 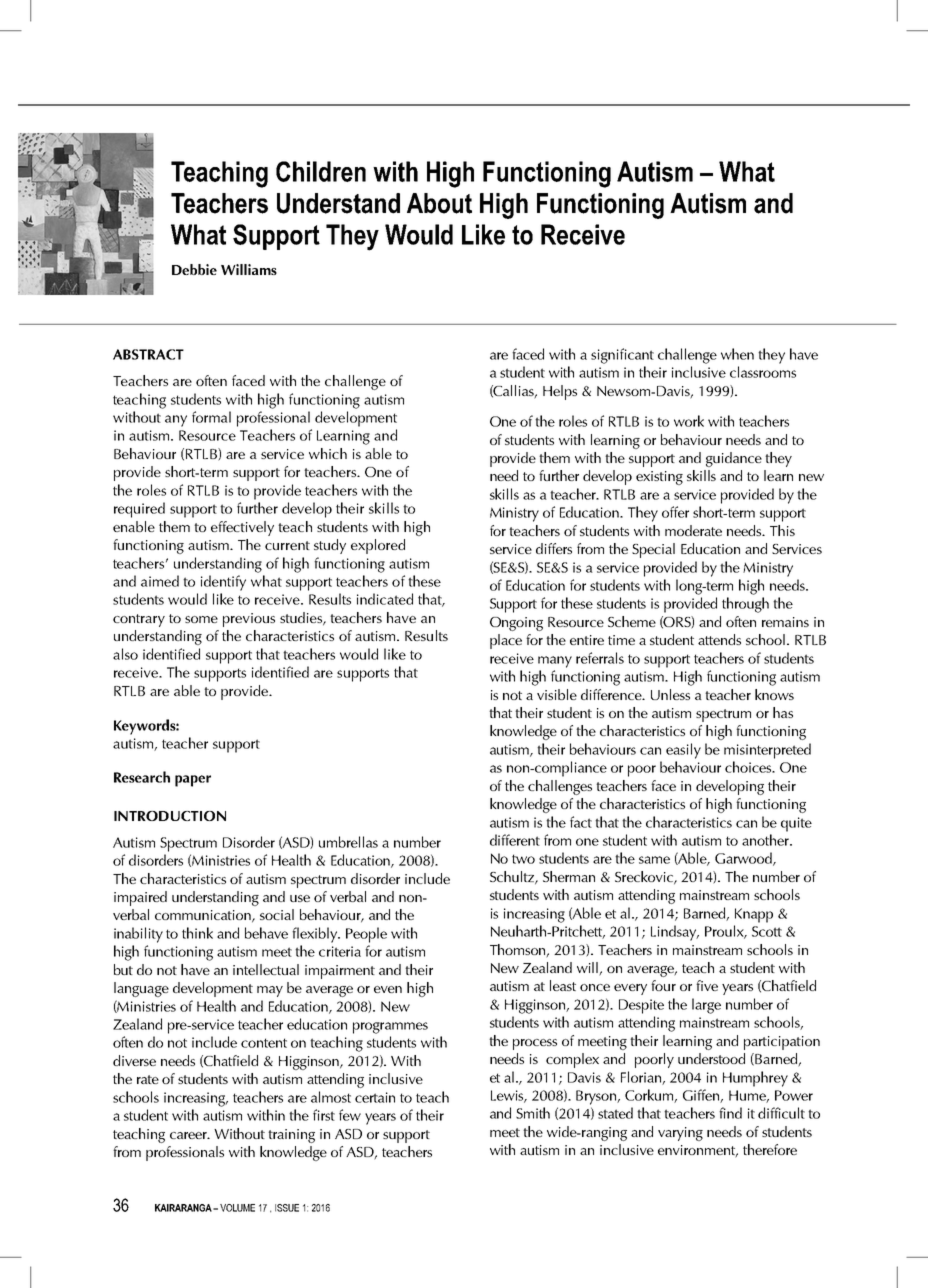 What do you see at coordinates (237, 1208) in the screenshot?
I see `VOLUME` at bounding box center [237, 1208].
